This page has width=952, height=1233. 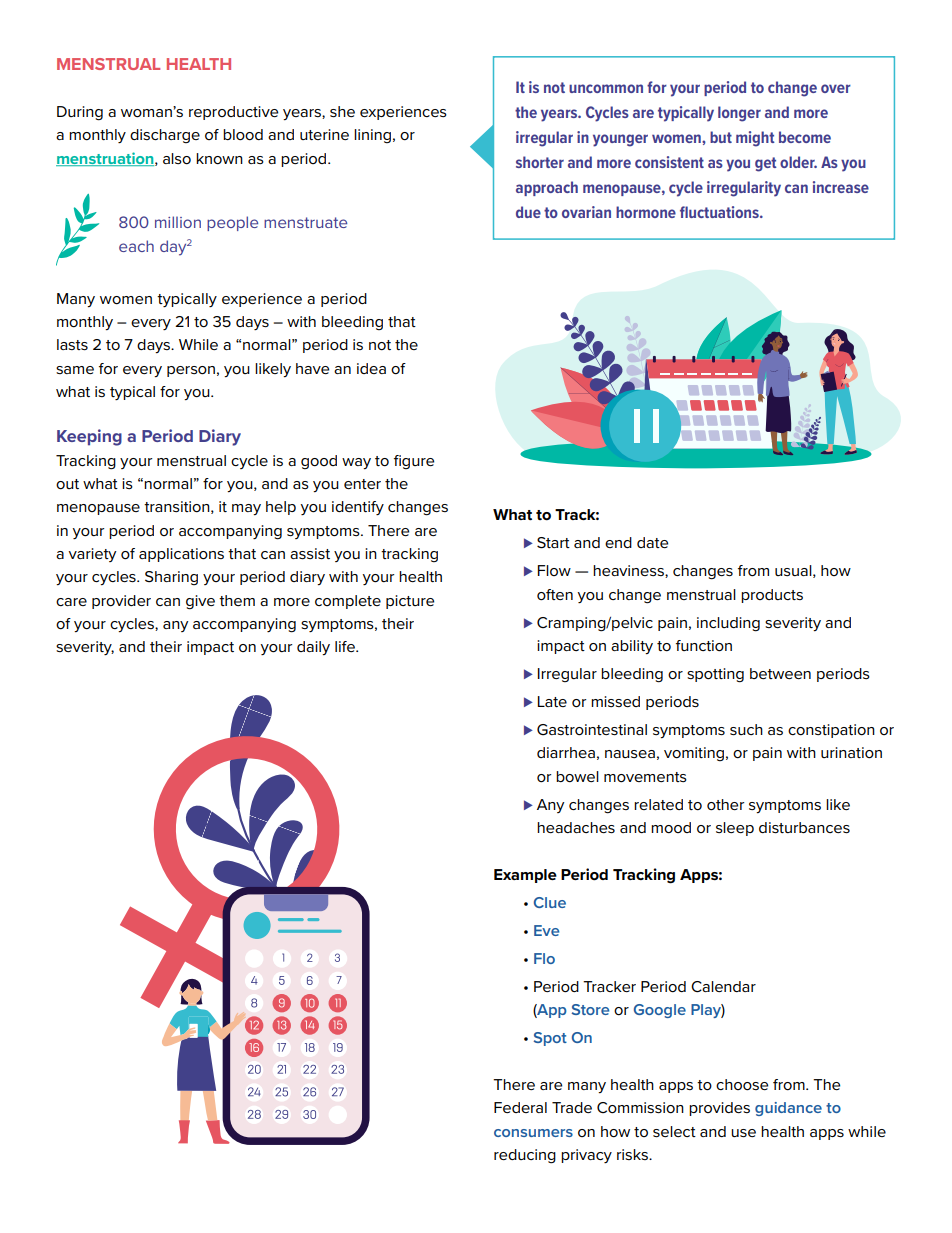 I want to click on Start, so click(x=553, y=543).
